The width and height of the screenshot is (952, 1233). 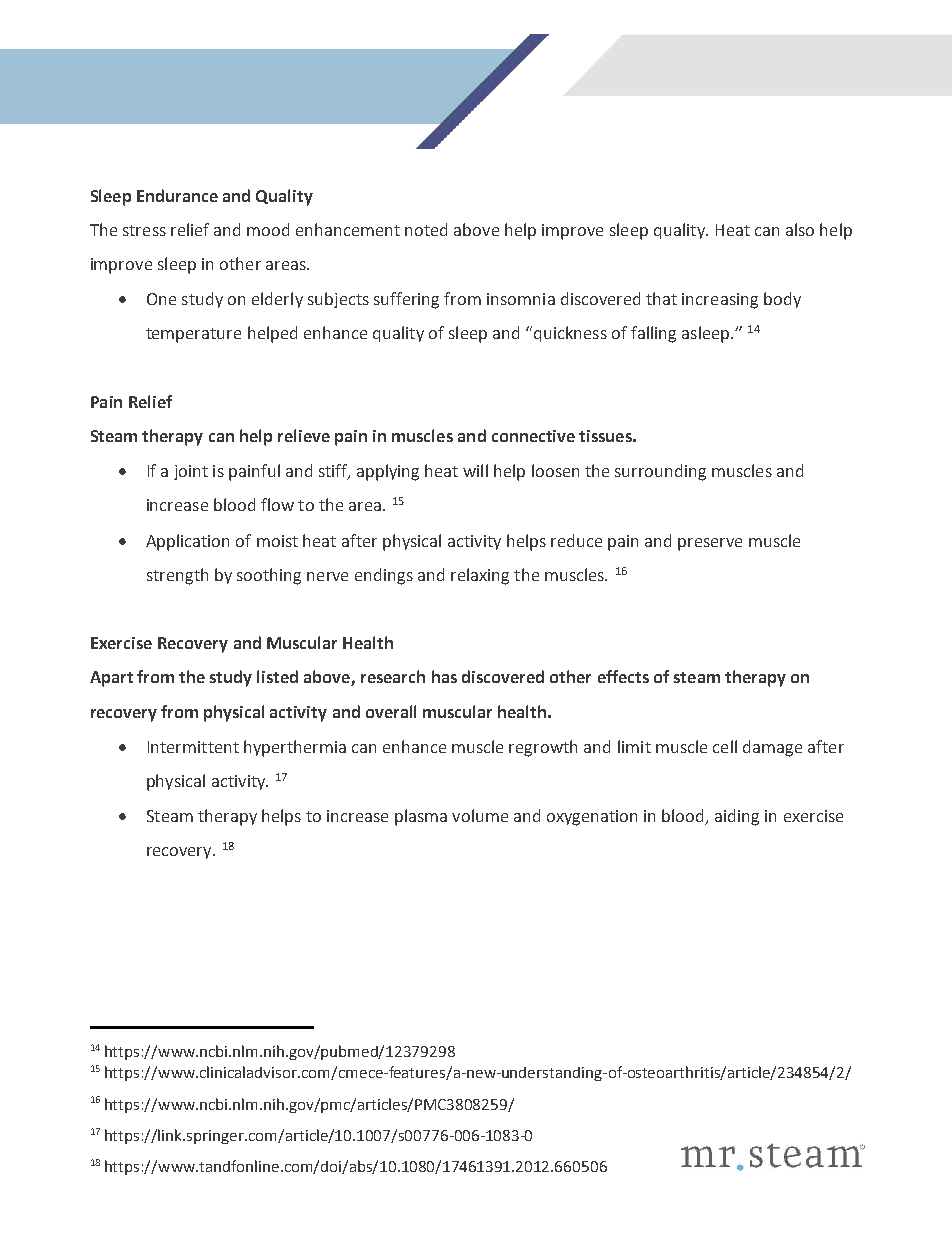 I want to click on falling, so click(x=653, y=334).
